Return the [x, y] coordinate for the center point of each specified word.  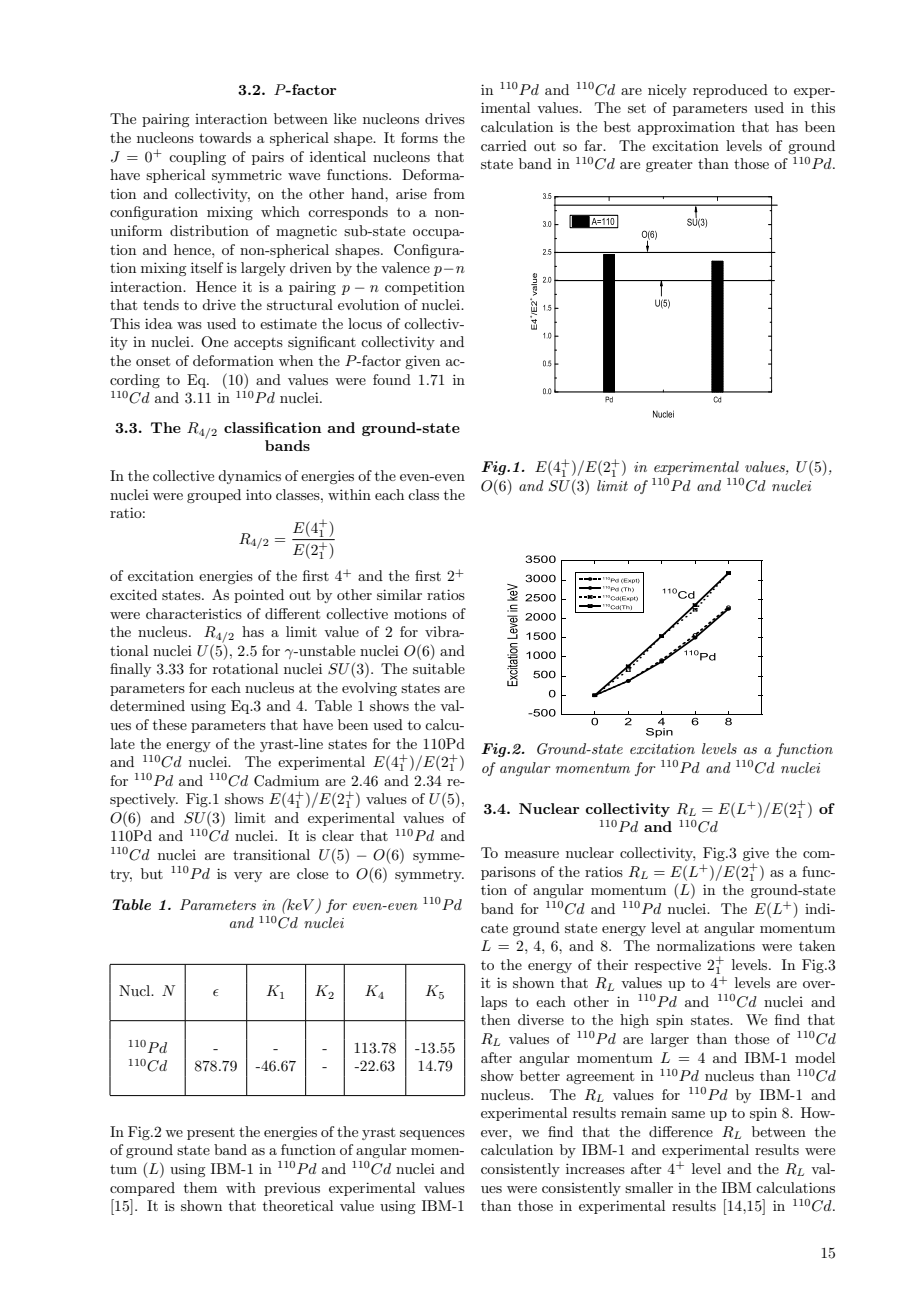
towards [225, 137]
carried [504, 145]
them [200, 1187]
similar [399, 594]
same [688, 1114]
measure [532, 854]
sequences [432, 1135]
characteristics [194, 613]
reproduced [730, 91]
